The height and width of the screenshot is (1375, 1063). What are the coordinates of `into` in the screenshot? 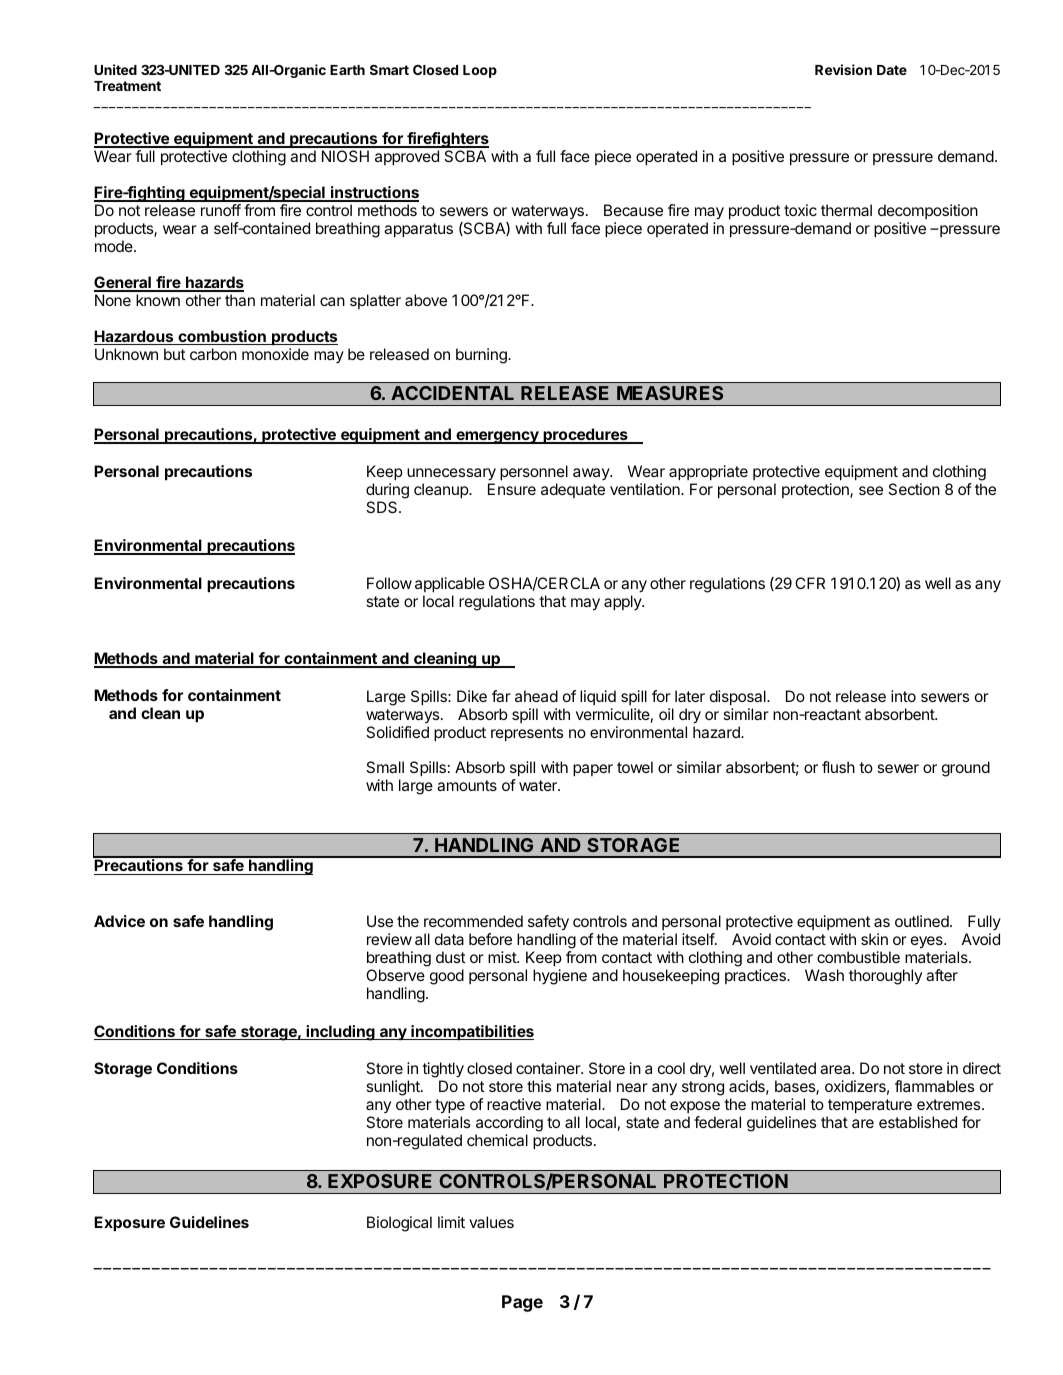 It's located at (903, 696).
